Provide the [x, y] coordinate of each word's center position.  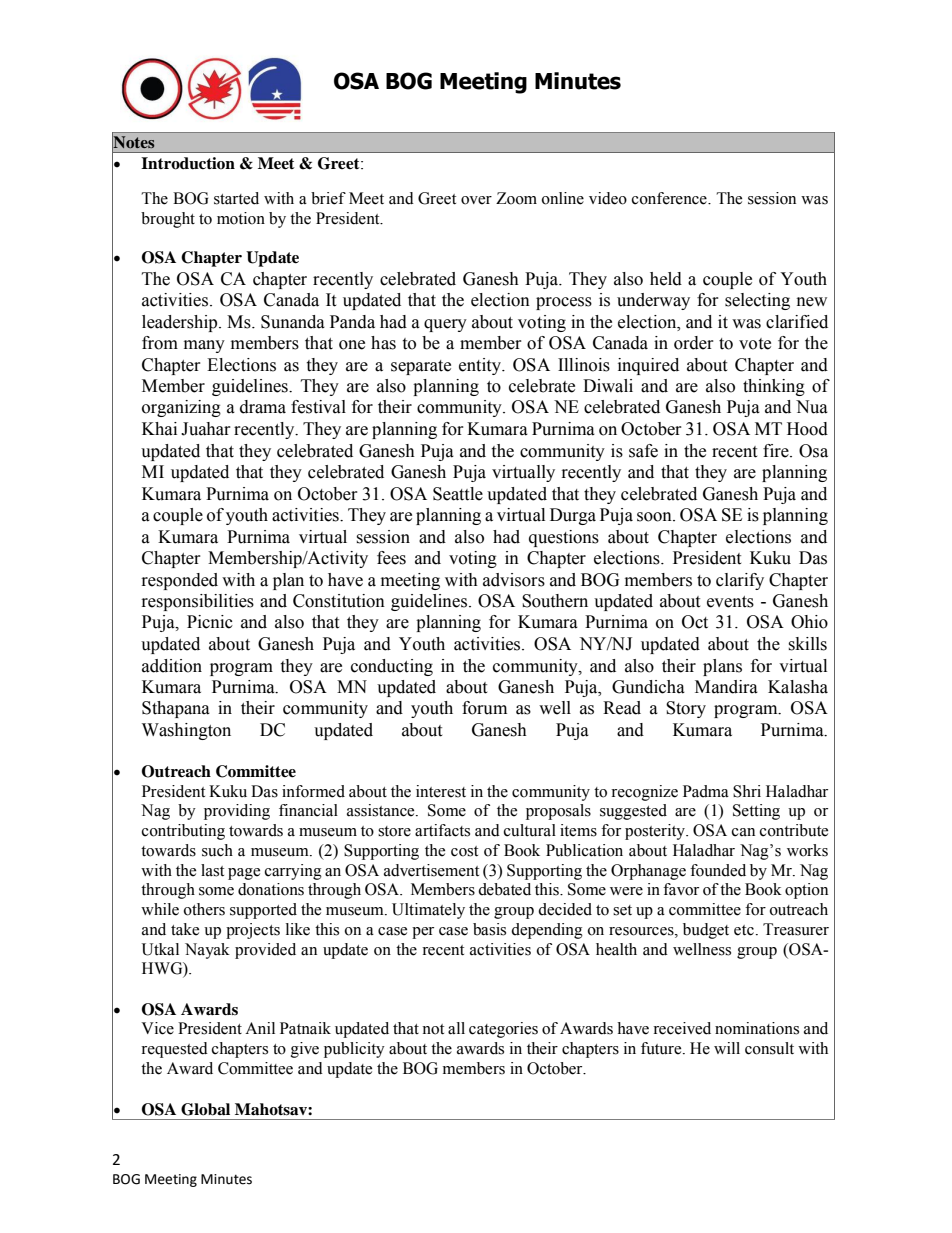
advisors [514, 580]
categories [503, 1030]
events [730, 602]
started [236, 198]
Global [205, 1109]
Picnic [210, 622]
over [476, 200]
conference [670, 198]
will [727, 1048]
